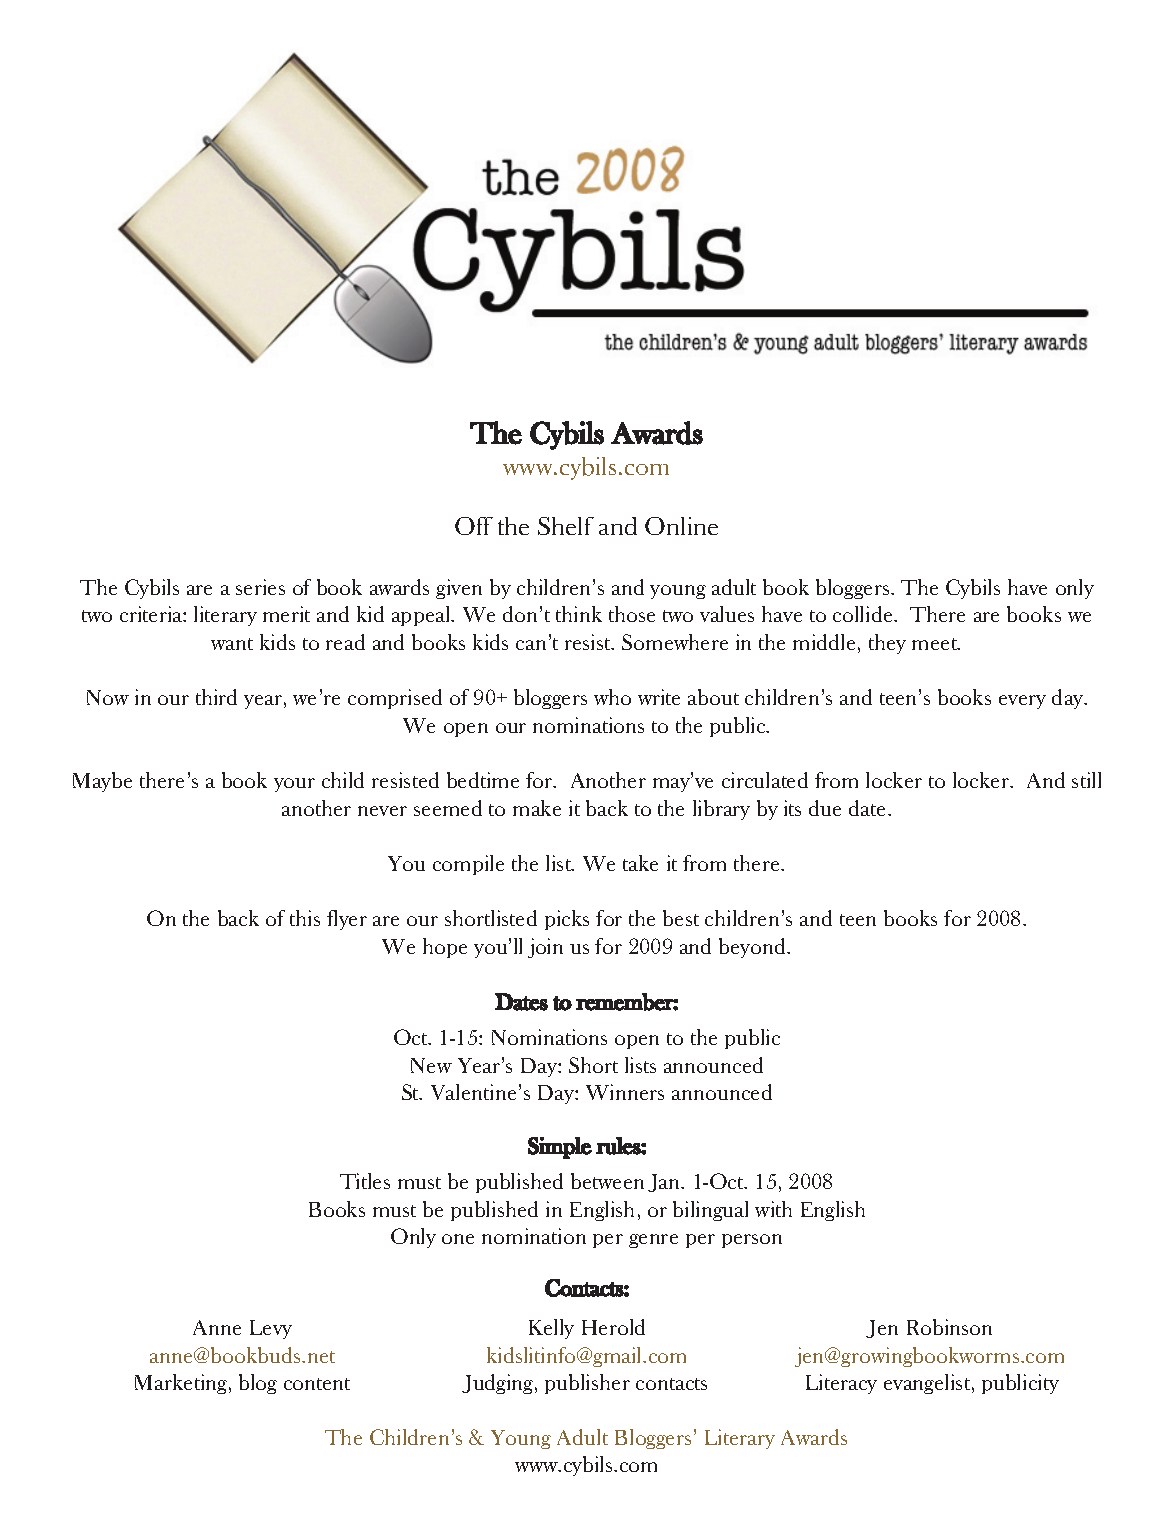 This screenshot has width=1174, height=1519. What do you see at coordinates (587, 1384) in the screenshot?
I see `publisher` at bounding box center [587, 1384].
